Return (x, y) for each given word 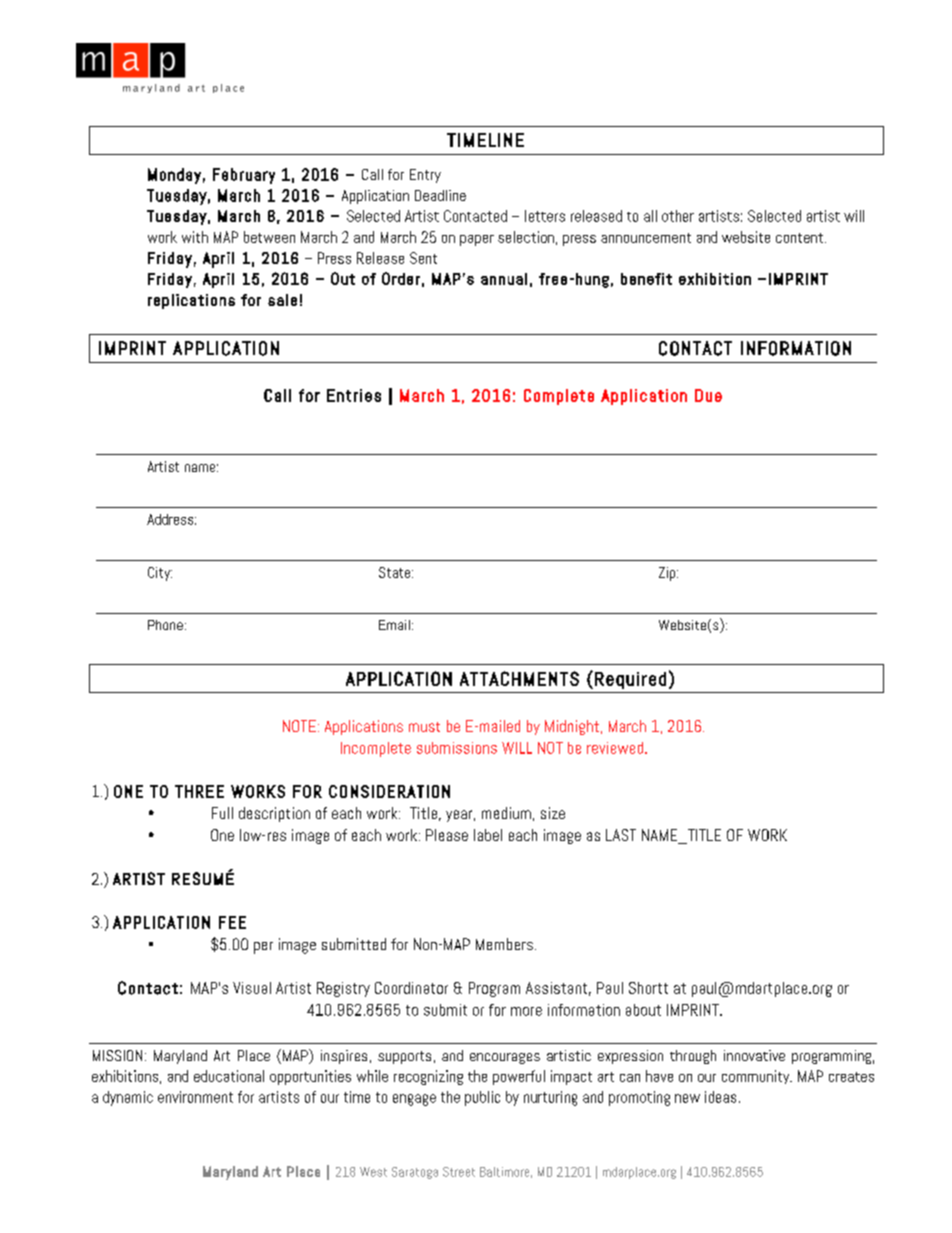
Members (504, 944)
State (396, 572)
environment (195, 1097)
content (799, 238)
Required (630, 680)
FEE (232, 922)
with (195, 237)
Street (459, 1172)
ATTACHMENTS (519, 678)
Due (708, 395)
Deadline (440, 195)
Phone (165, 625)
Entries (354, 395)
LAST (621, 835)
